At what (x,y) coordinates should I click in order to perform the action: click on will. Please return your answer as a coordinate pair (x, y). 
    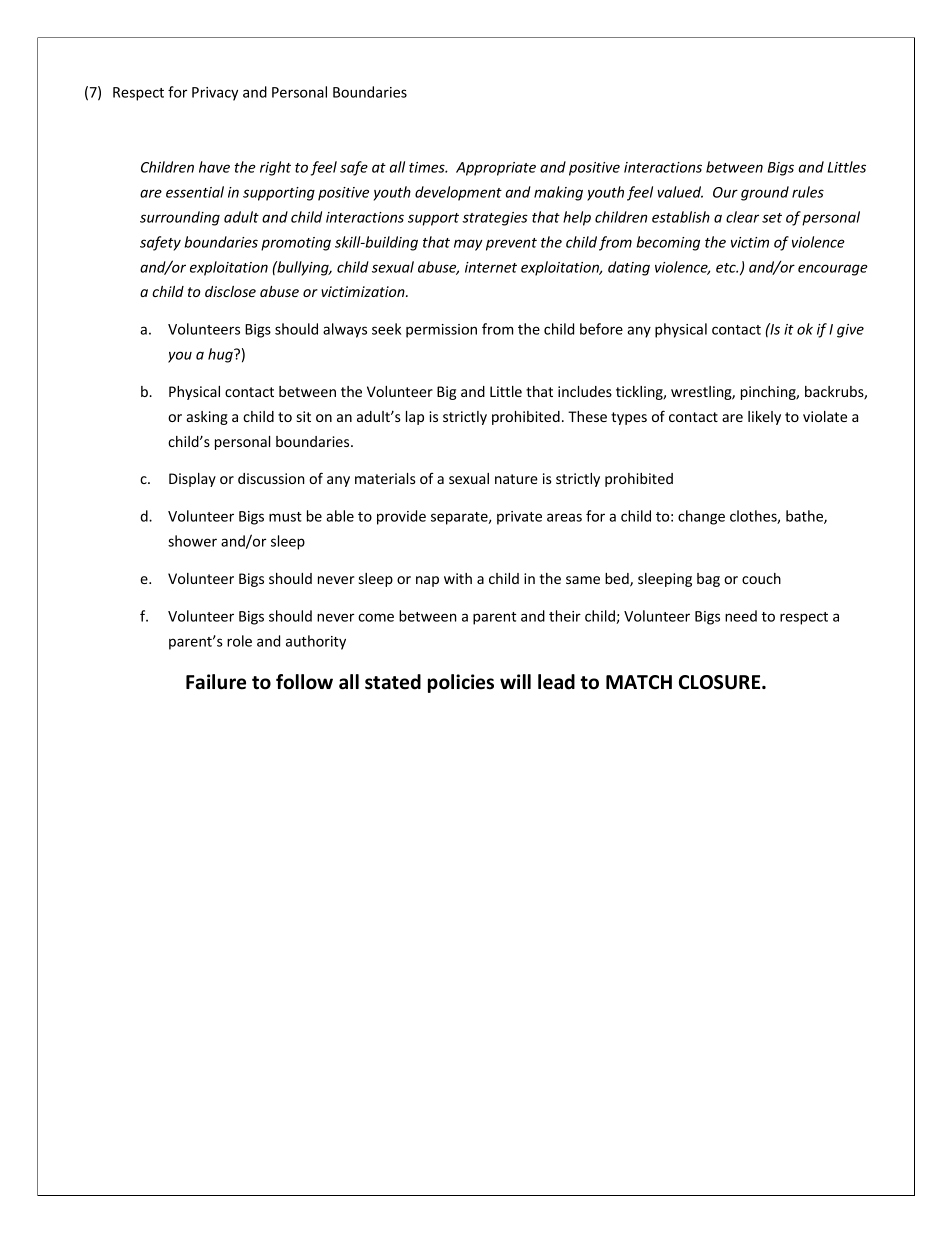
    Looking at the image, I should click on (515, 681).
